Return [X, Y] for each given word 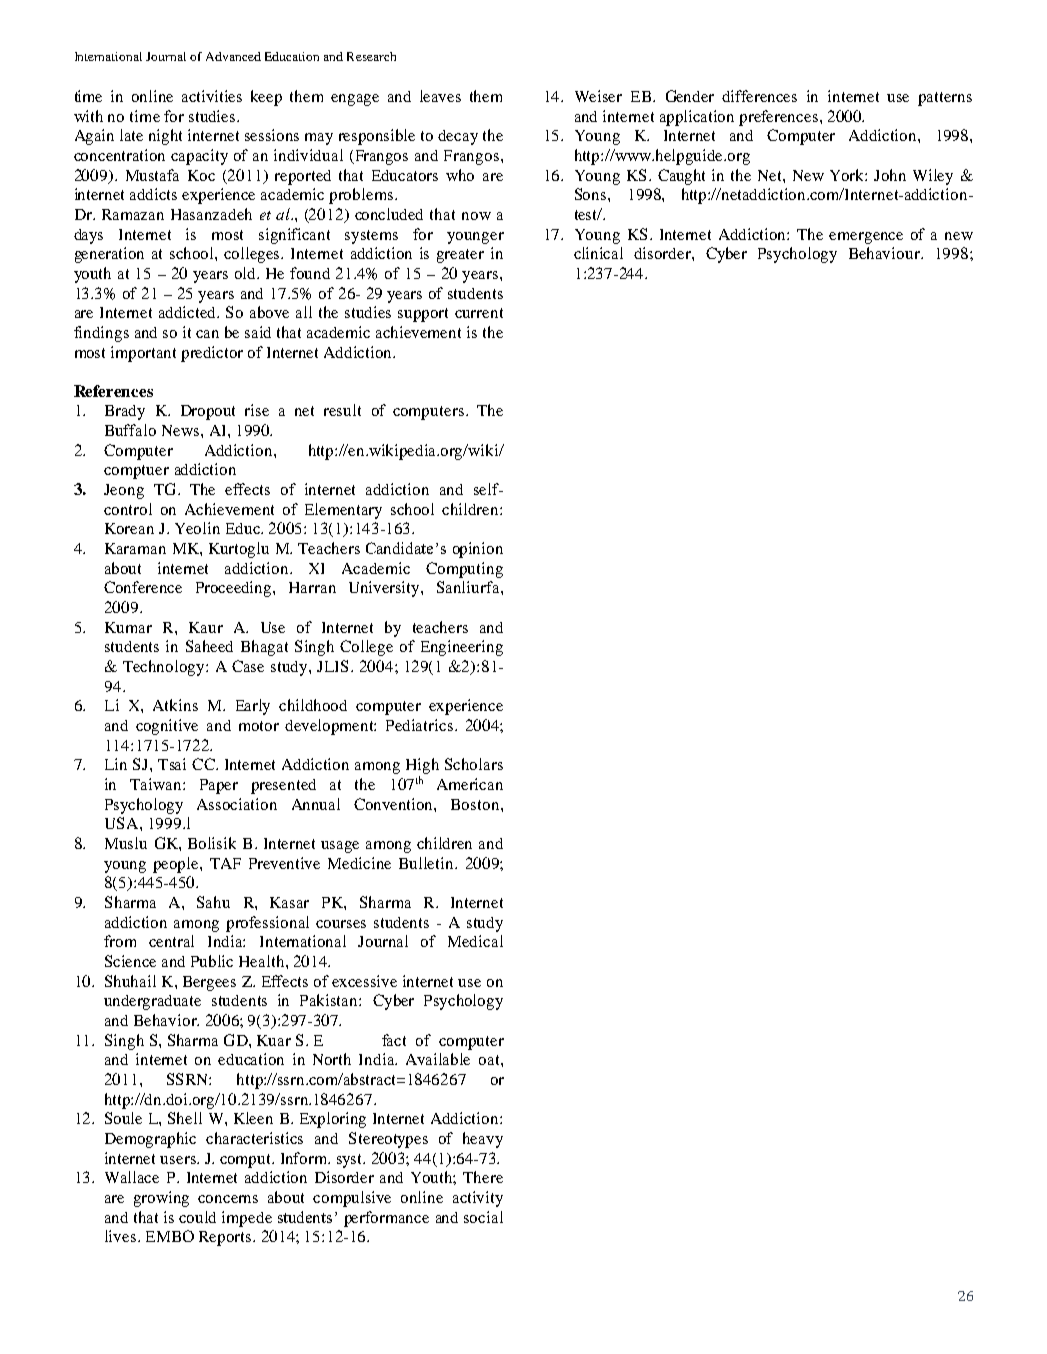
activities [212, 96]
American [470, 784]
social [483, 1217]
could [197, 1217]
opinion [478, 550]
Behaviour [885, 253]
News [182, 430]
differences [759, 96]
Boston [476, 804]
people [177, 865]
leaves [440, 96]
